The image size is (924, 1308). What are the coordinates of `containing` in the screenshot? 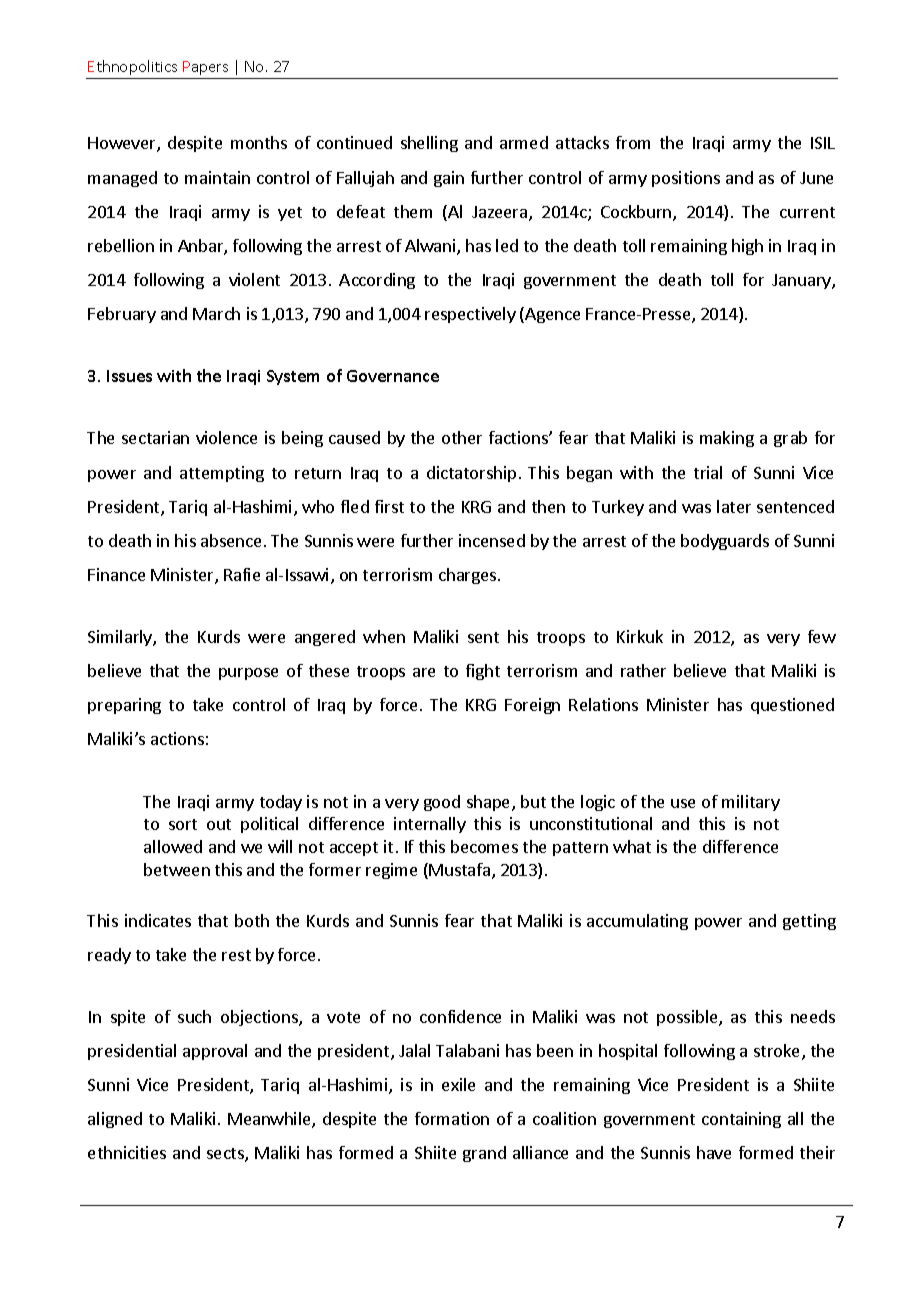 It's located at (741, 1120).
